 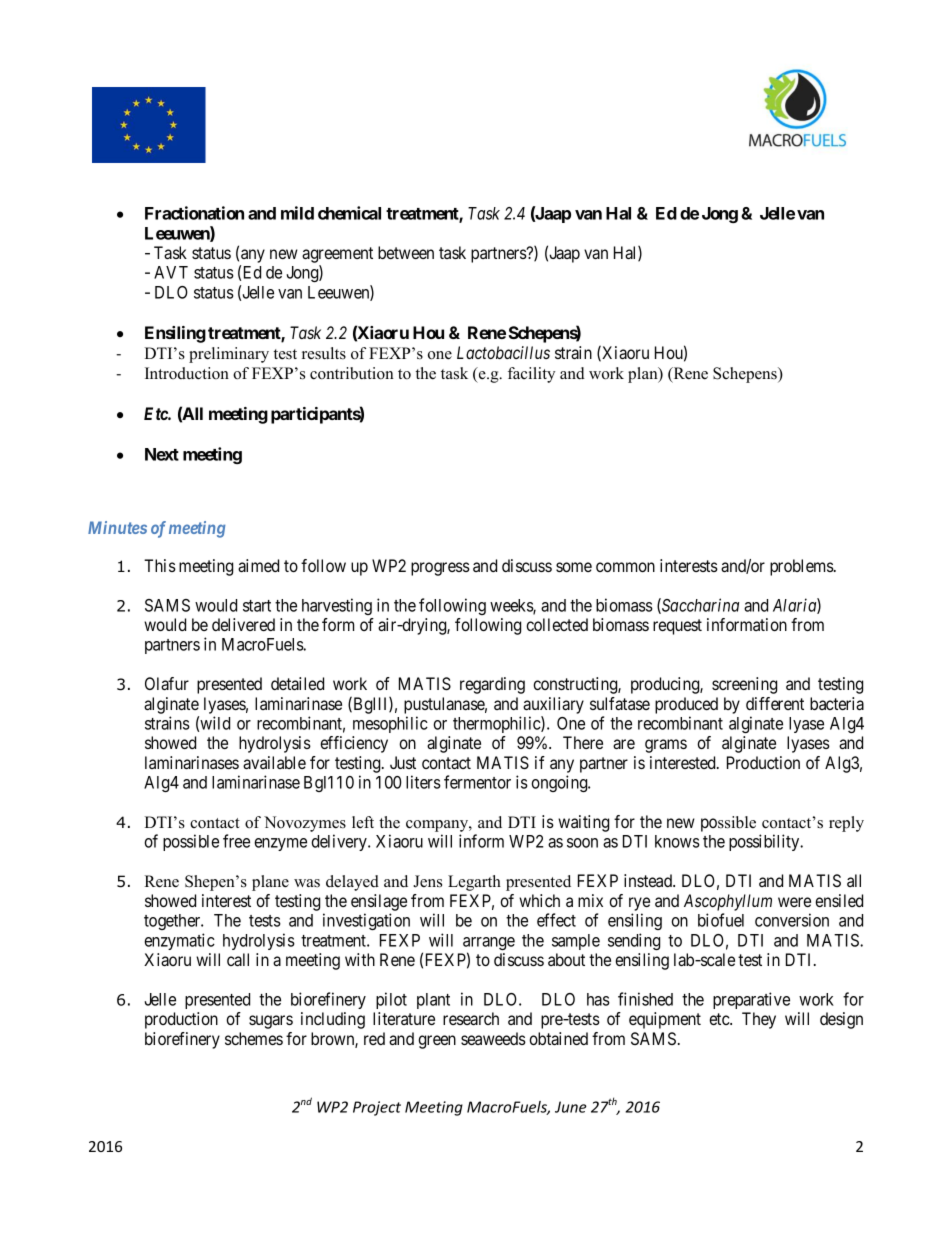 I want to click on schemes, so click(x=254, y=1038).
